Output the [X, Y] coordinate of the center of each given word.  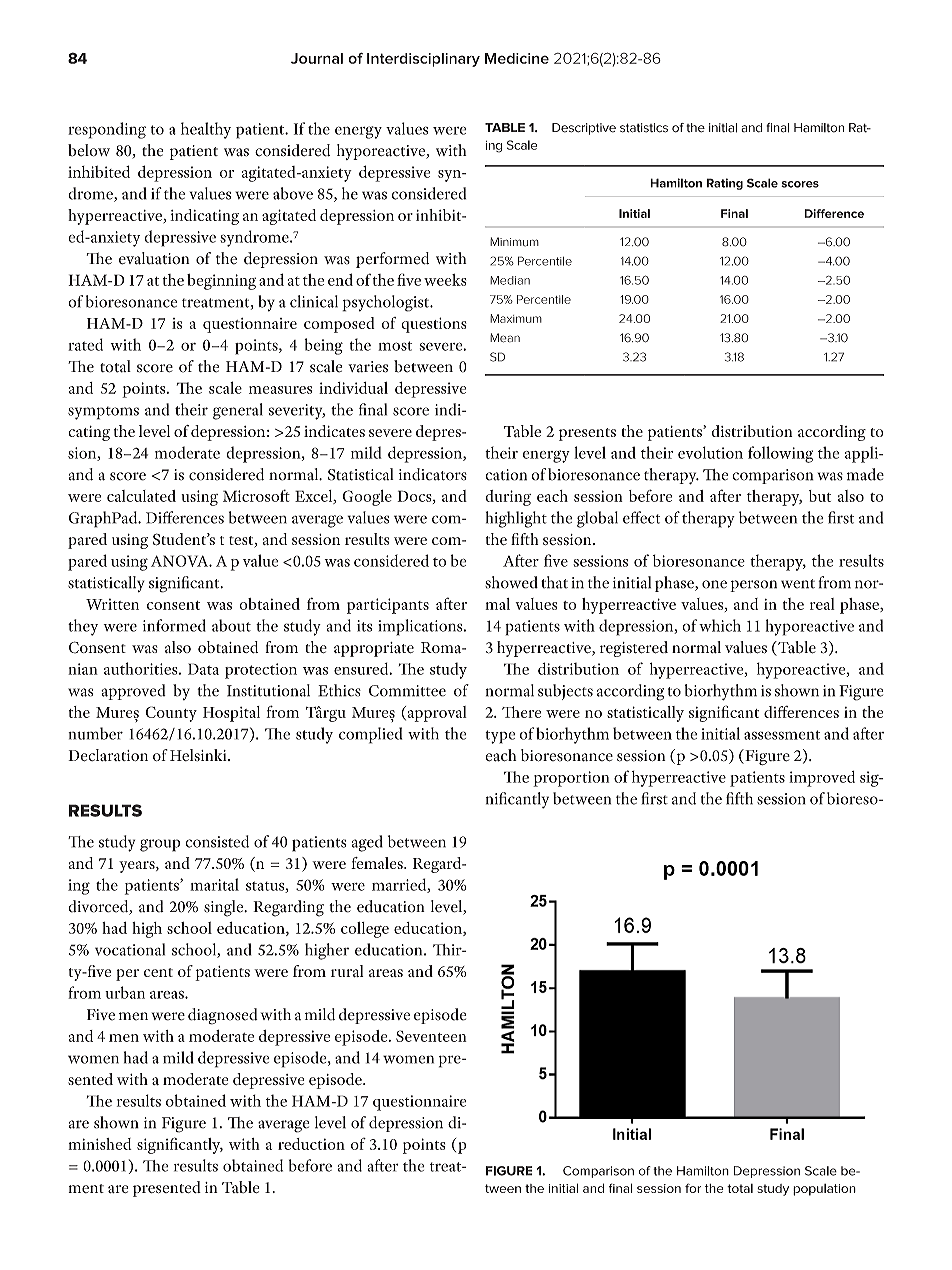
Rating [724, 184]
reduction [311, 1144]
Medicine [517, 58]
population [824, 1190]
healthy [206, 130]
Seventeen [431, 1036]
